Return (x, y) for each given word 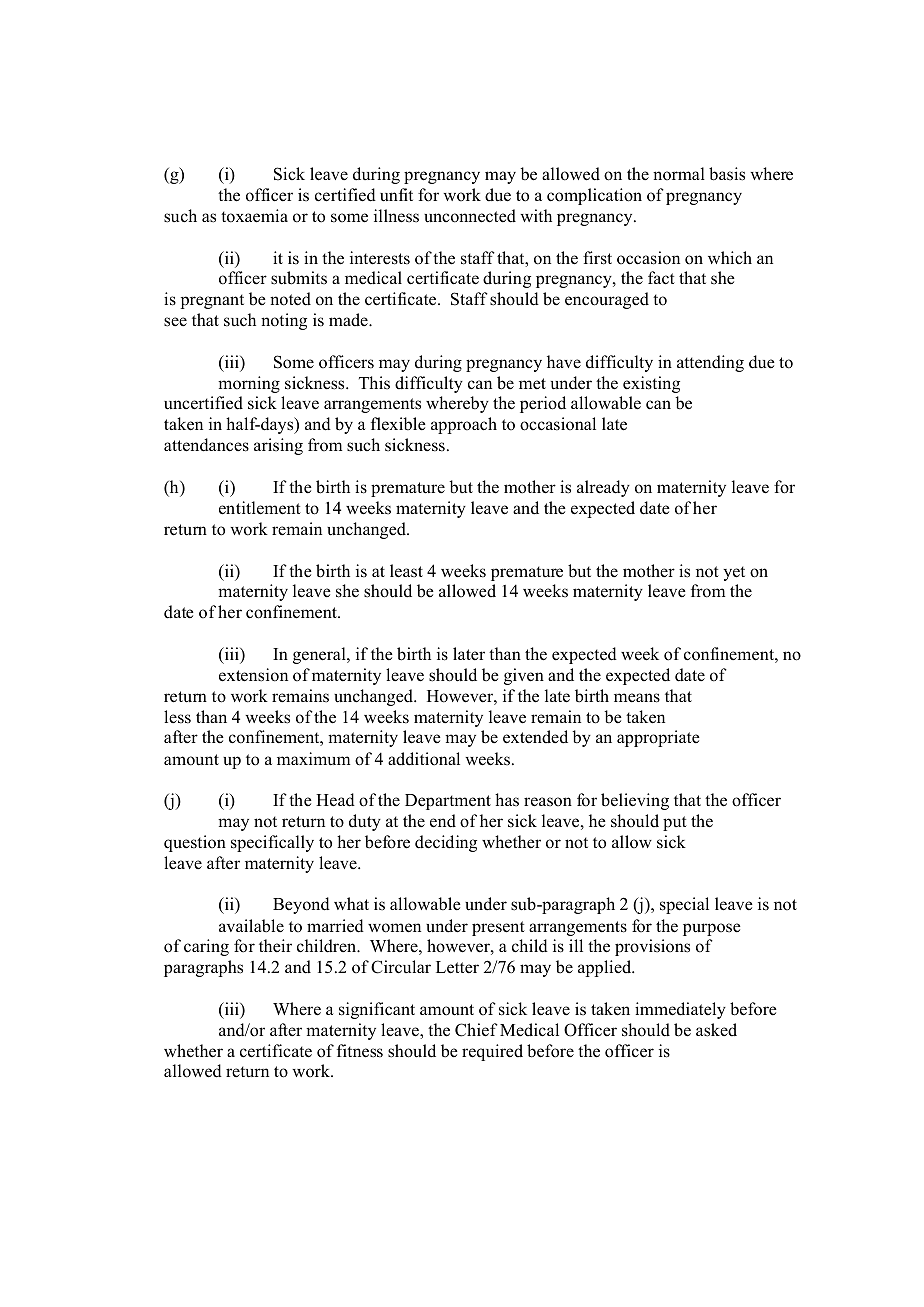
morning (249, 384)
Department (448, 802)
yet (734, 573)
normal (679, 174)
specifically (272, 843)
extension (253, 675)
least (406, 571)
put (675, 823)
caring (206, 947)
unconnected (470, 216)
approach (464, 425)
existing (651, 384)
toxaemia (254, 216)
